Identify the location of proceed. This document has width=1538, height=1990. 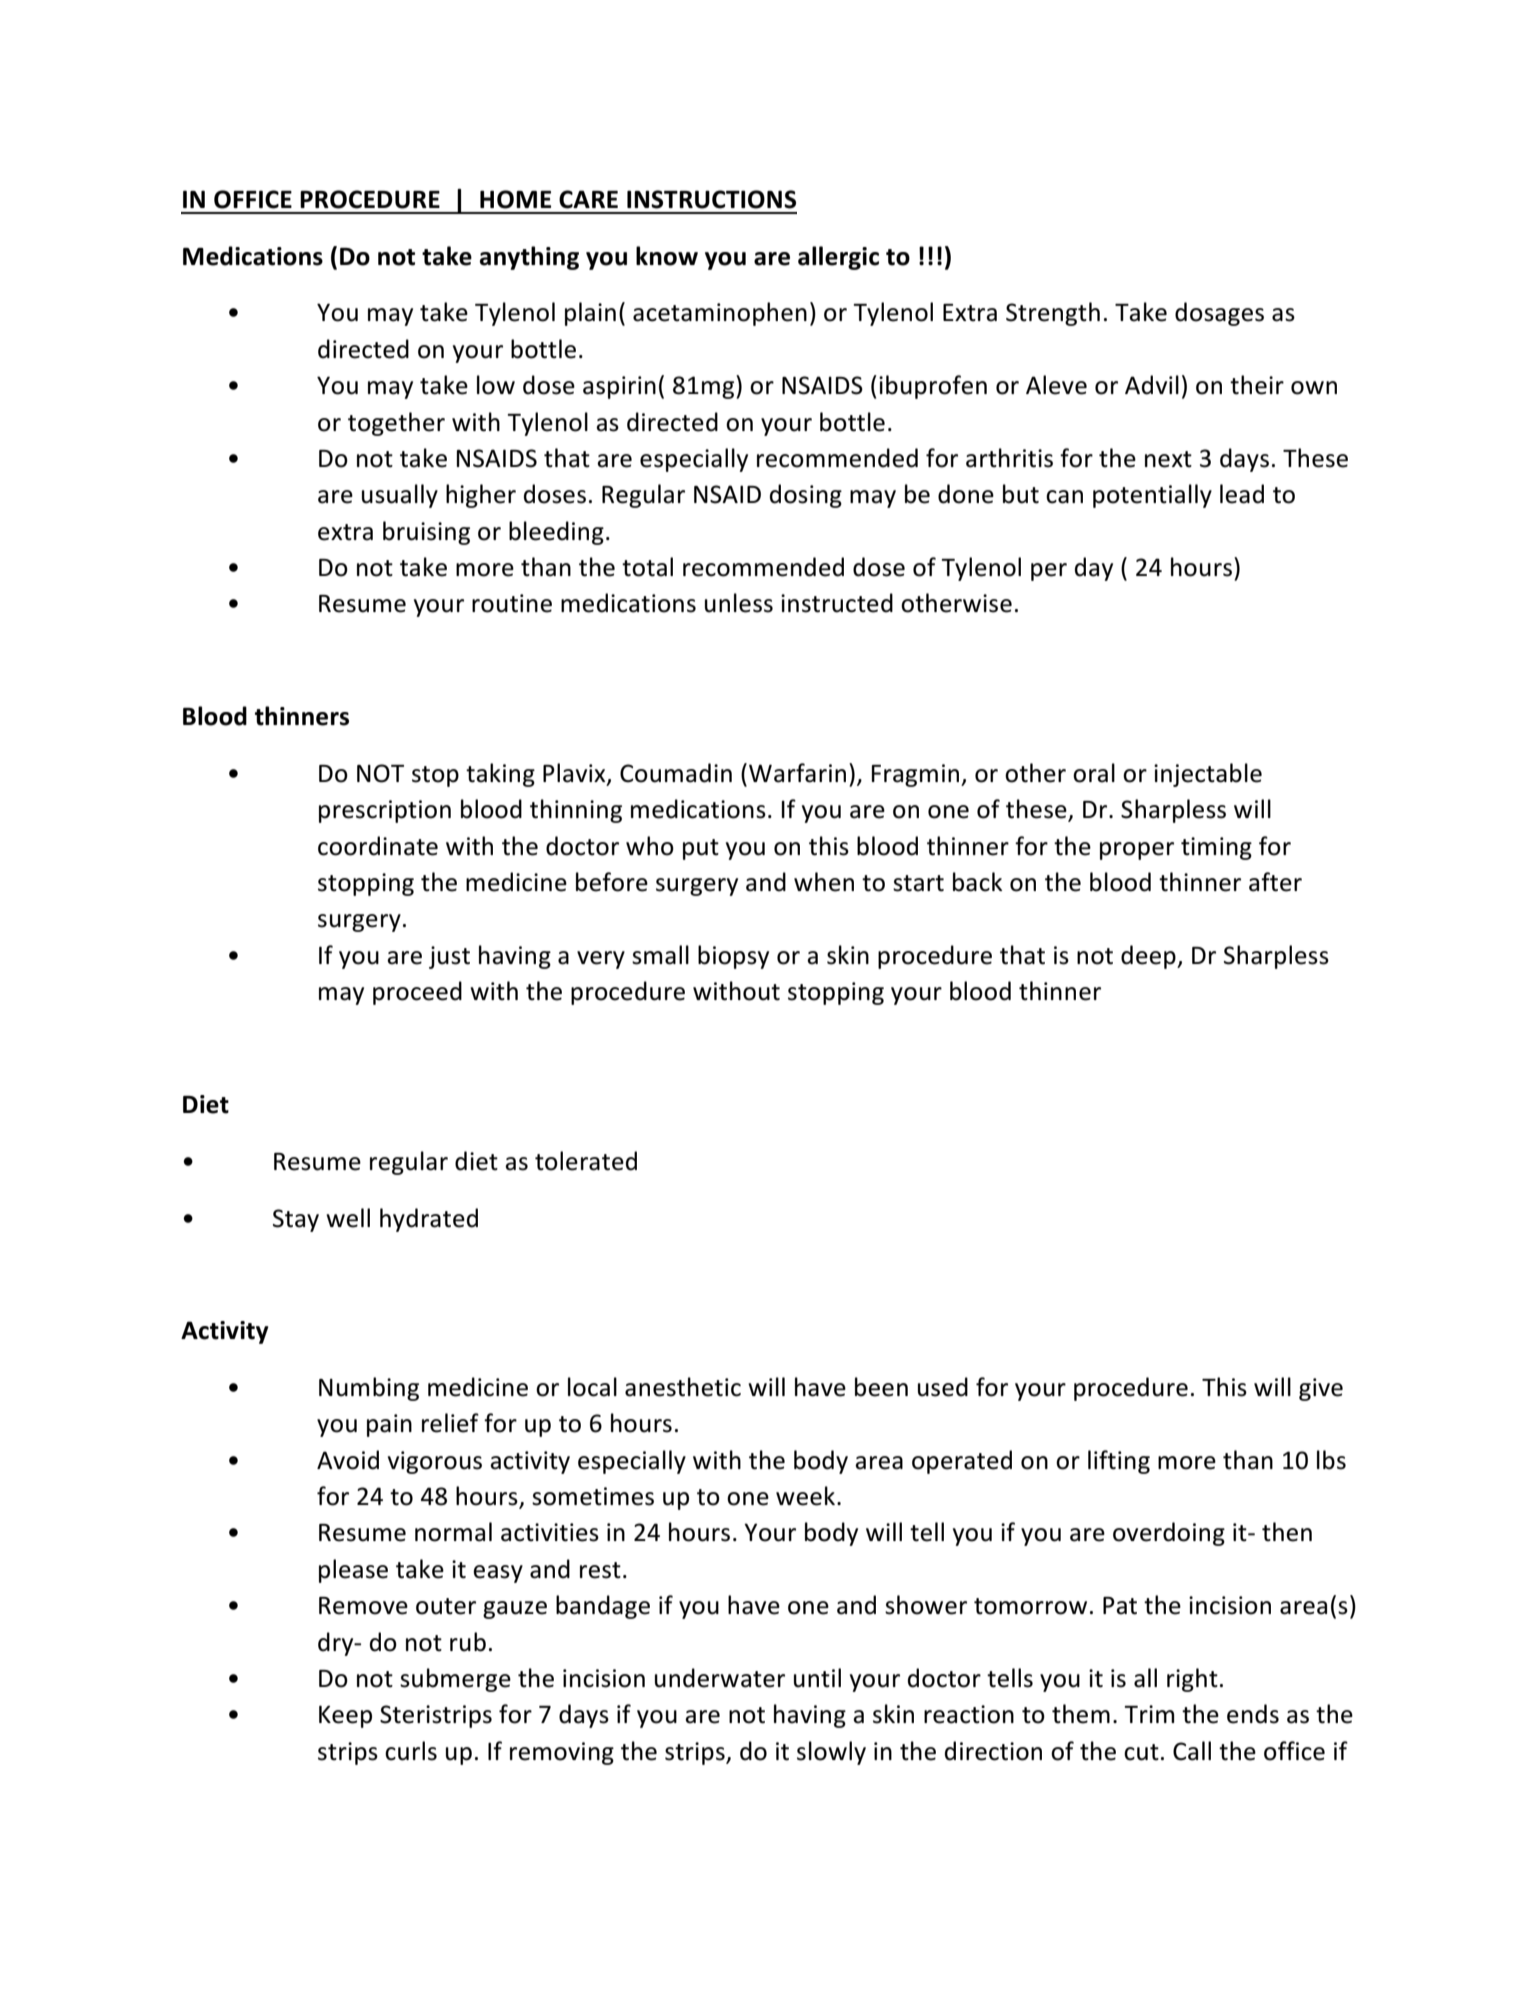
(417, 993).
